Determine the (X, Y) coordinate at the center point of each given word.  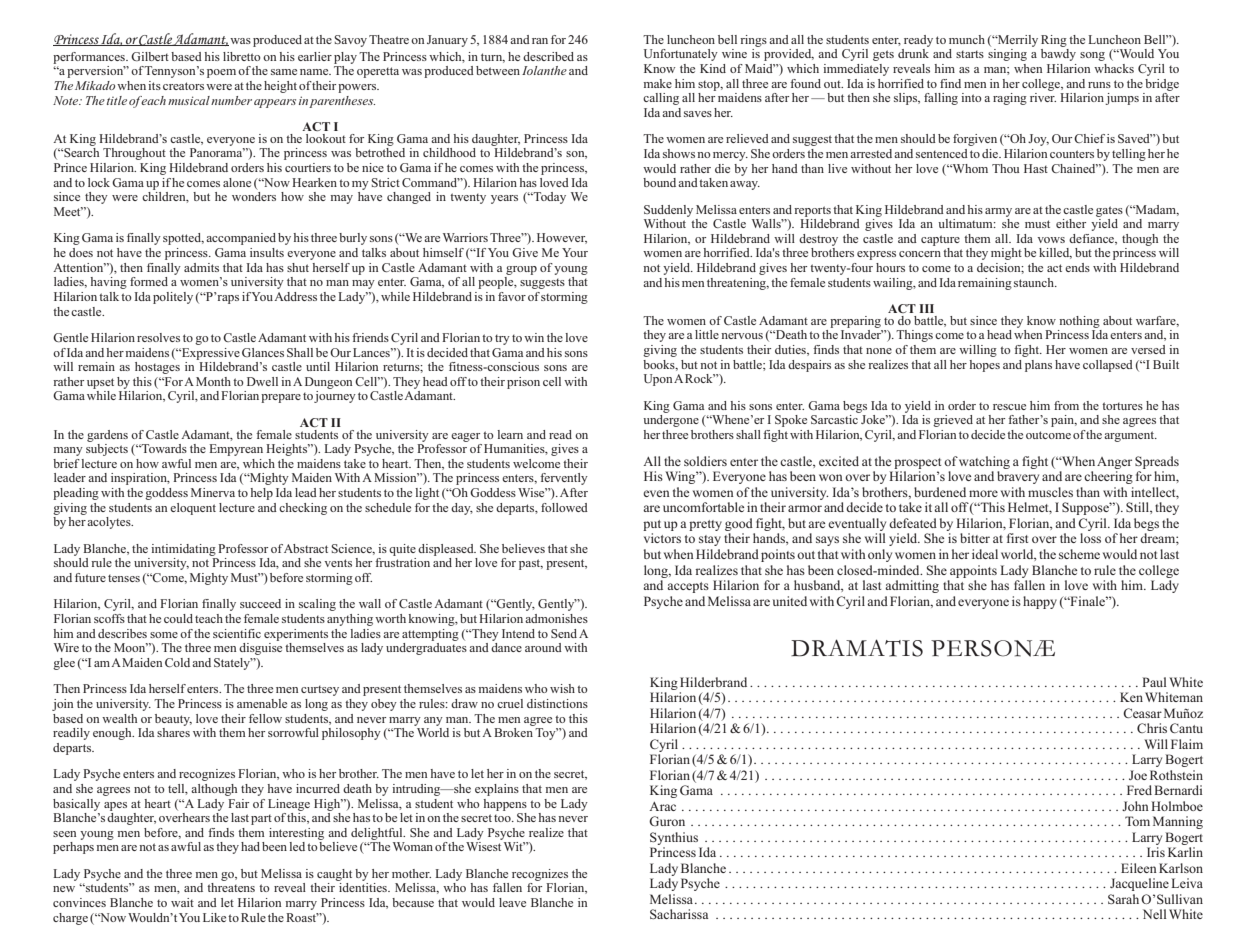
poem (221, 73)
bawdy (1058, 55)
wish (562, 688)
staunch (1035, 282)
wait (182, 902)
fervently (564, 479)
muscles (1050, 492)
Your (575, 252)
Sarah (1123, 899)
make (657, 83)
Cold (177, 662)
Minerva (213, 492)
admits (201, 267)
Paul (1154, 682)
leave (512, 902)
